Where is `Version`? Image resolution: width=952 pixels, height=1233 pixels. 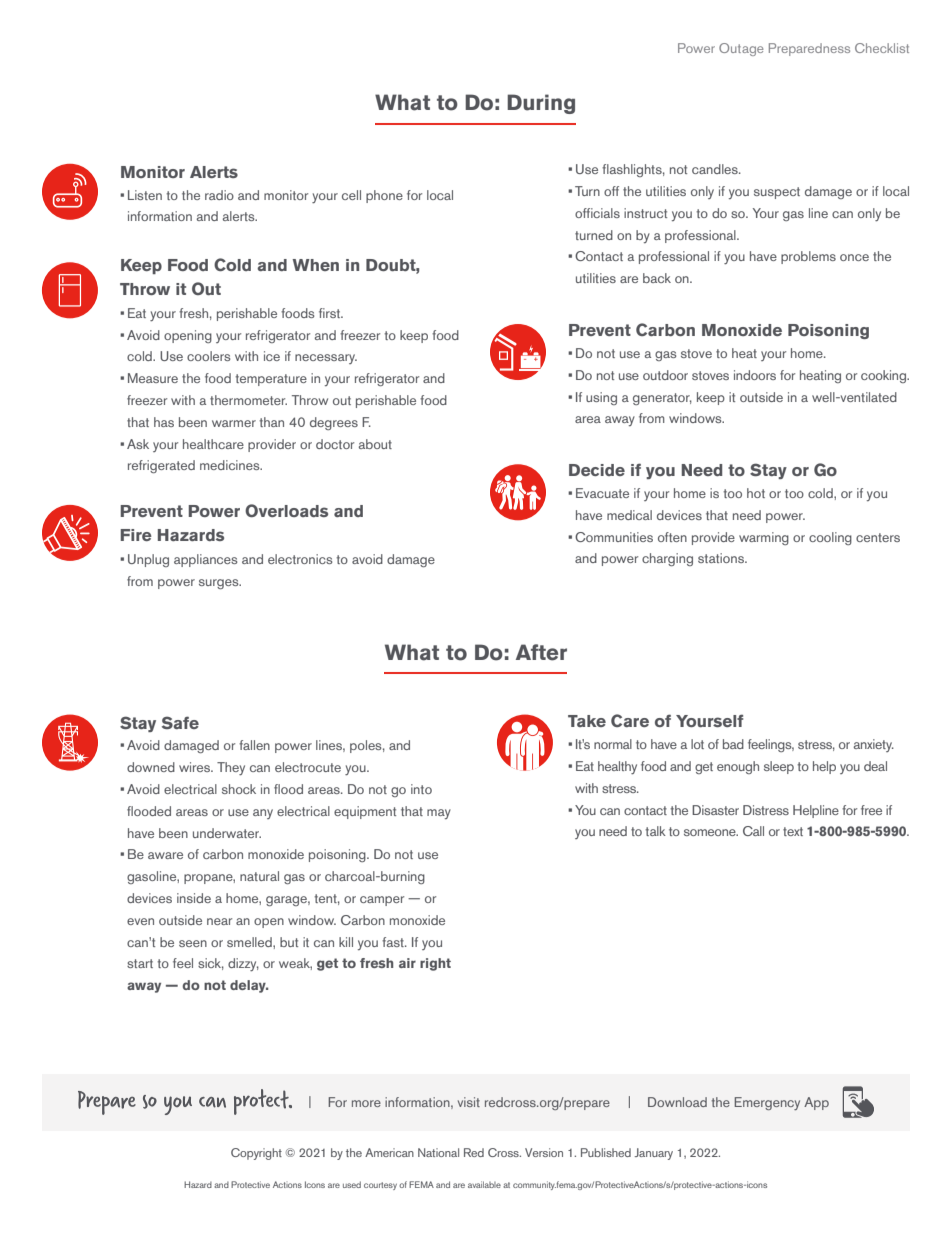 Version is located at coordinates (544, 1152).
